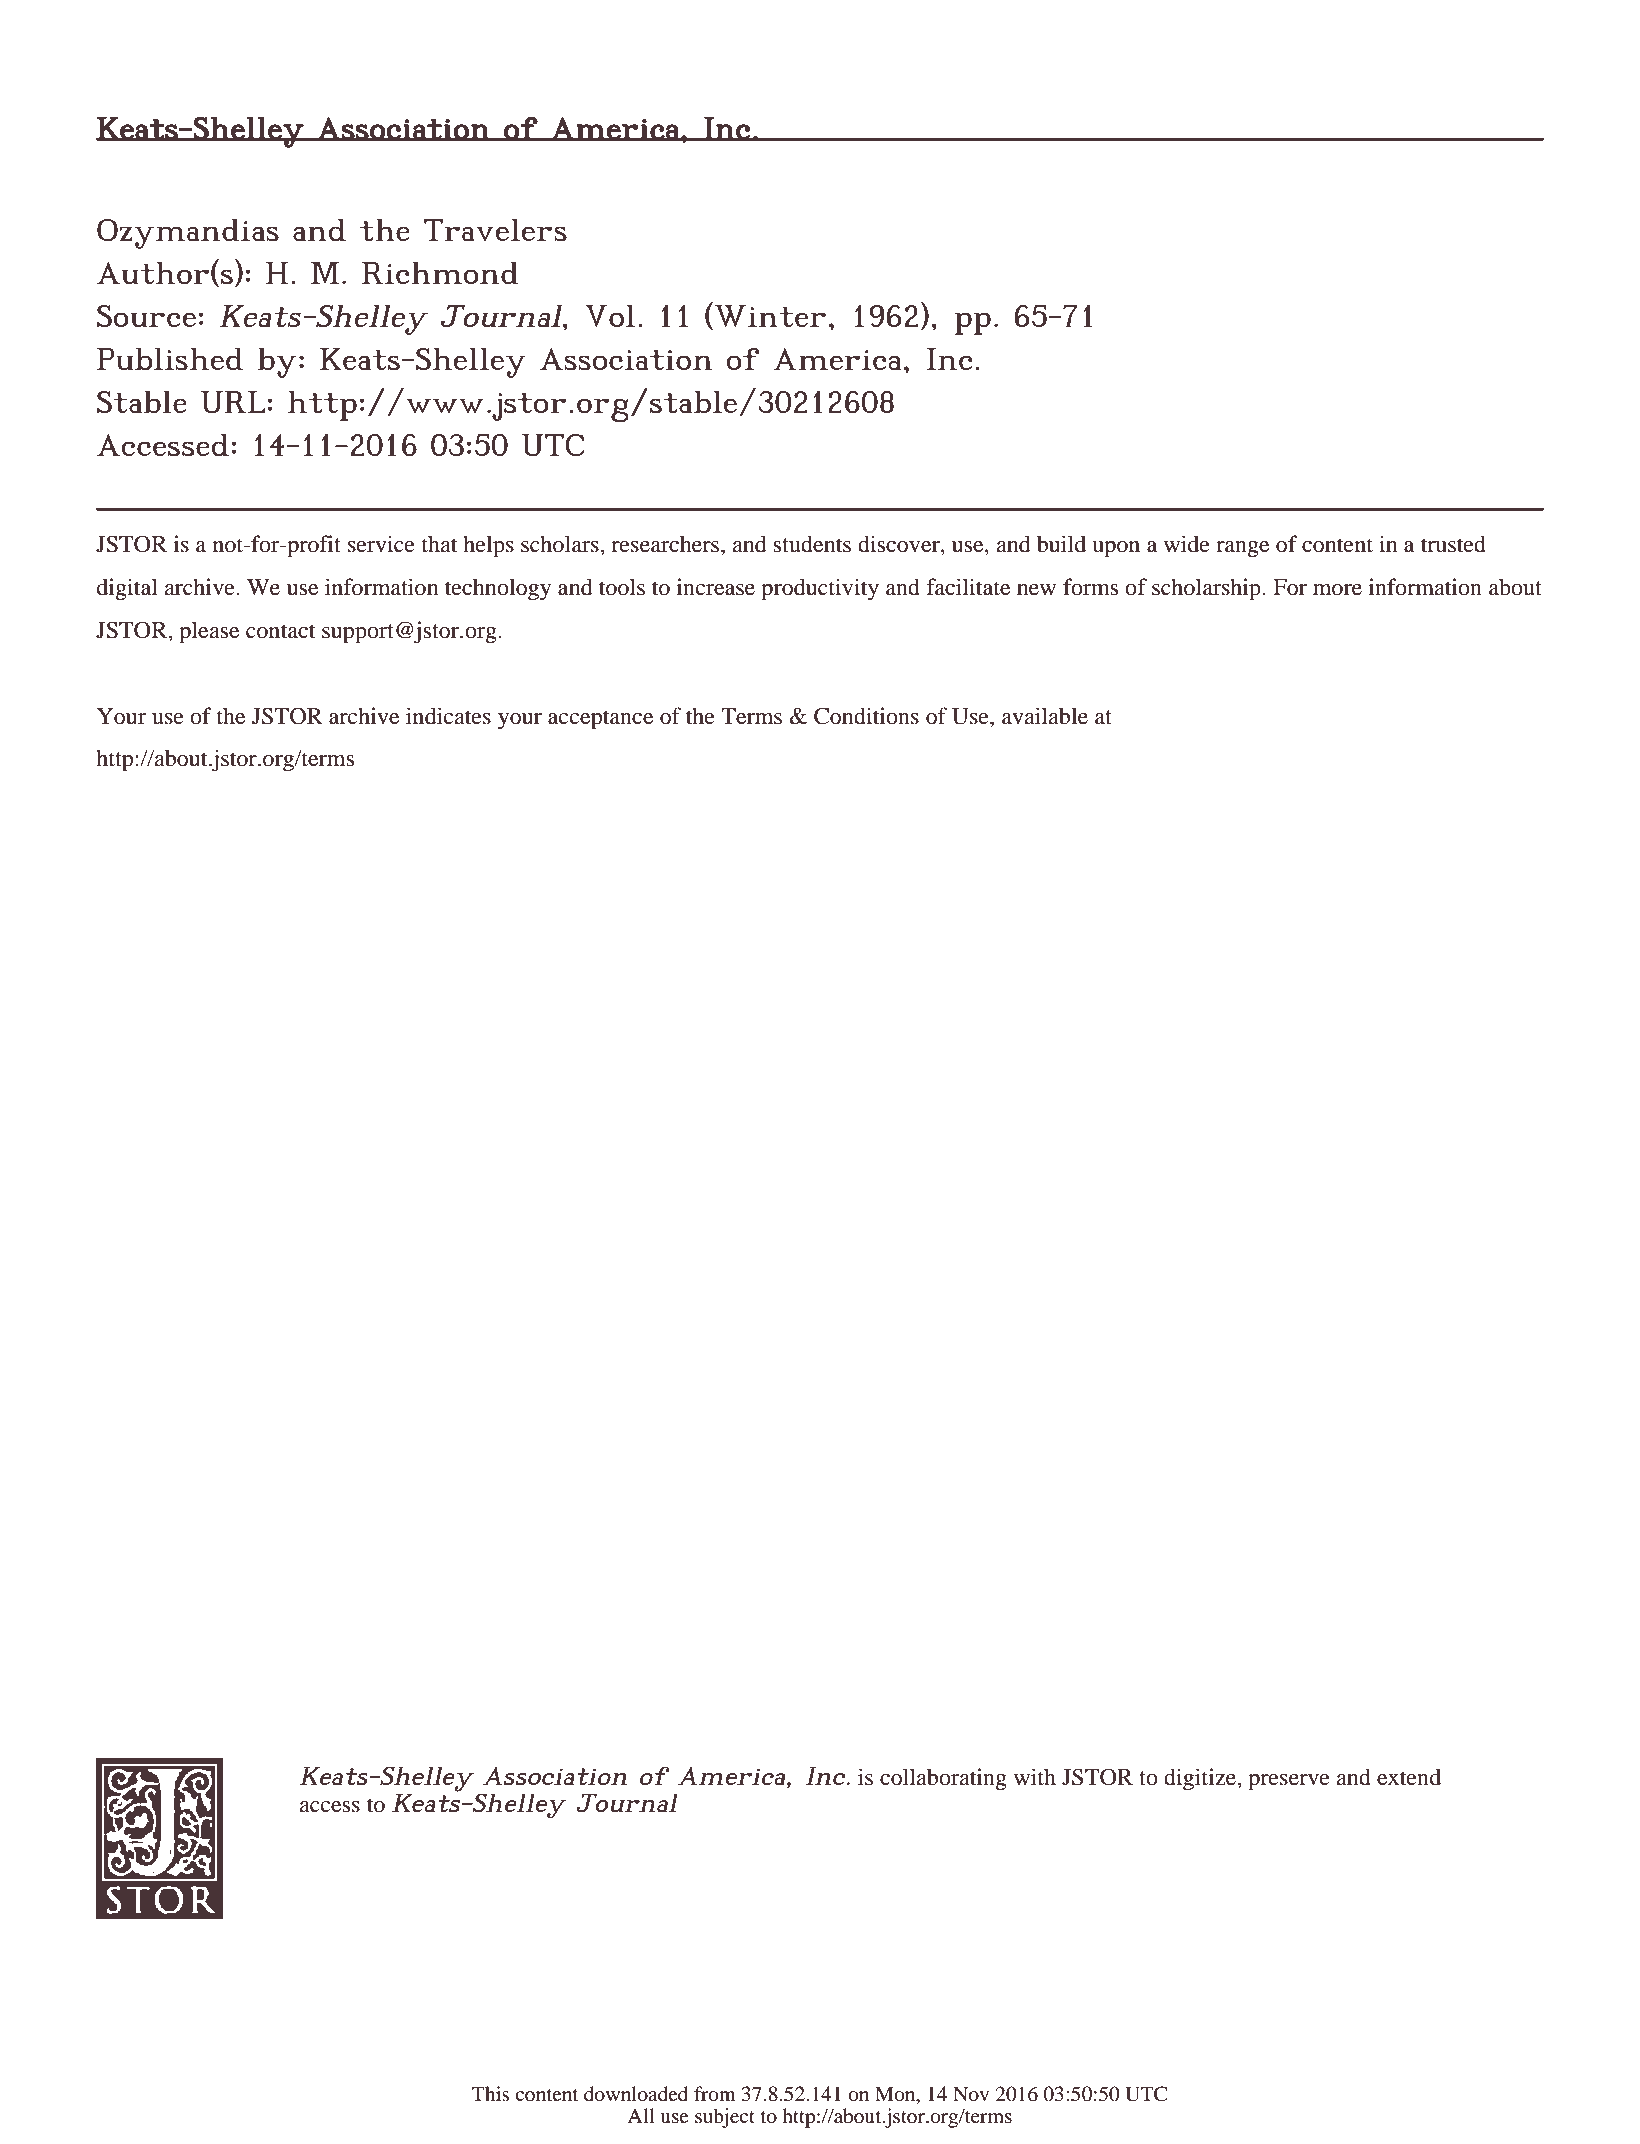 The height and width of the image is (2144, 1640). I want to click on Ozymandias, so click(188, 234).
